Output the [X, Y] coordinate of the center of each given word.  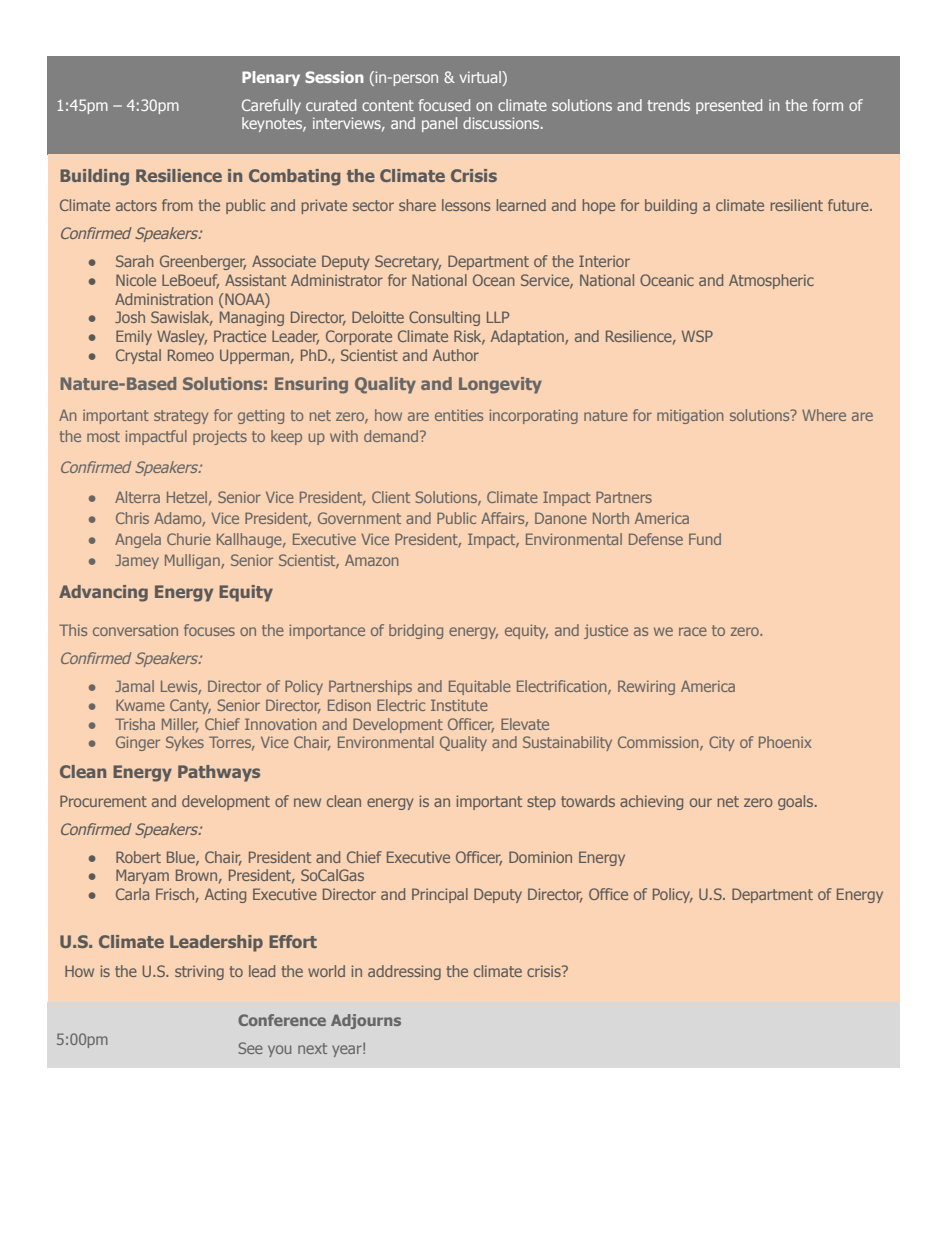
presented [729, 106]
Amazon [371, 560]
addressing [404, 972]
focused [444, 105]
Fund [705, 539]
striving [199, 972]
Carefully [271, 106]
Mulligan [193, 561]
